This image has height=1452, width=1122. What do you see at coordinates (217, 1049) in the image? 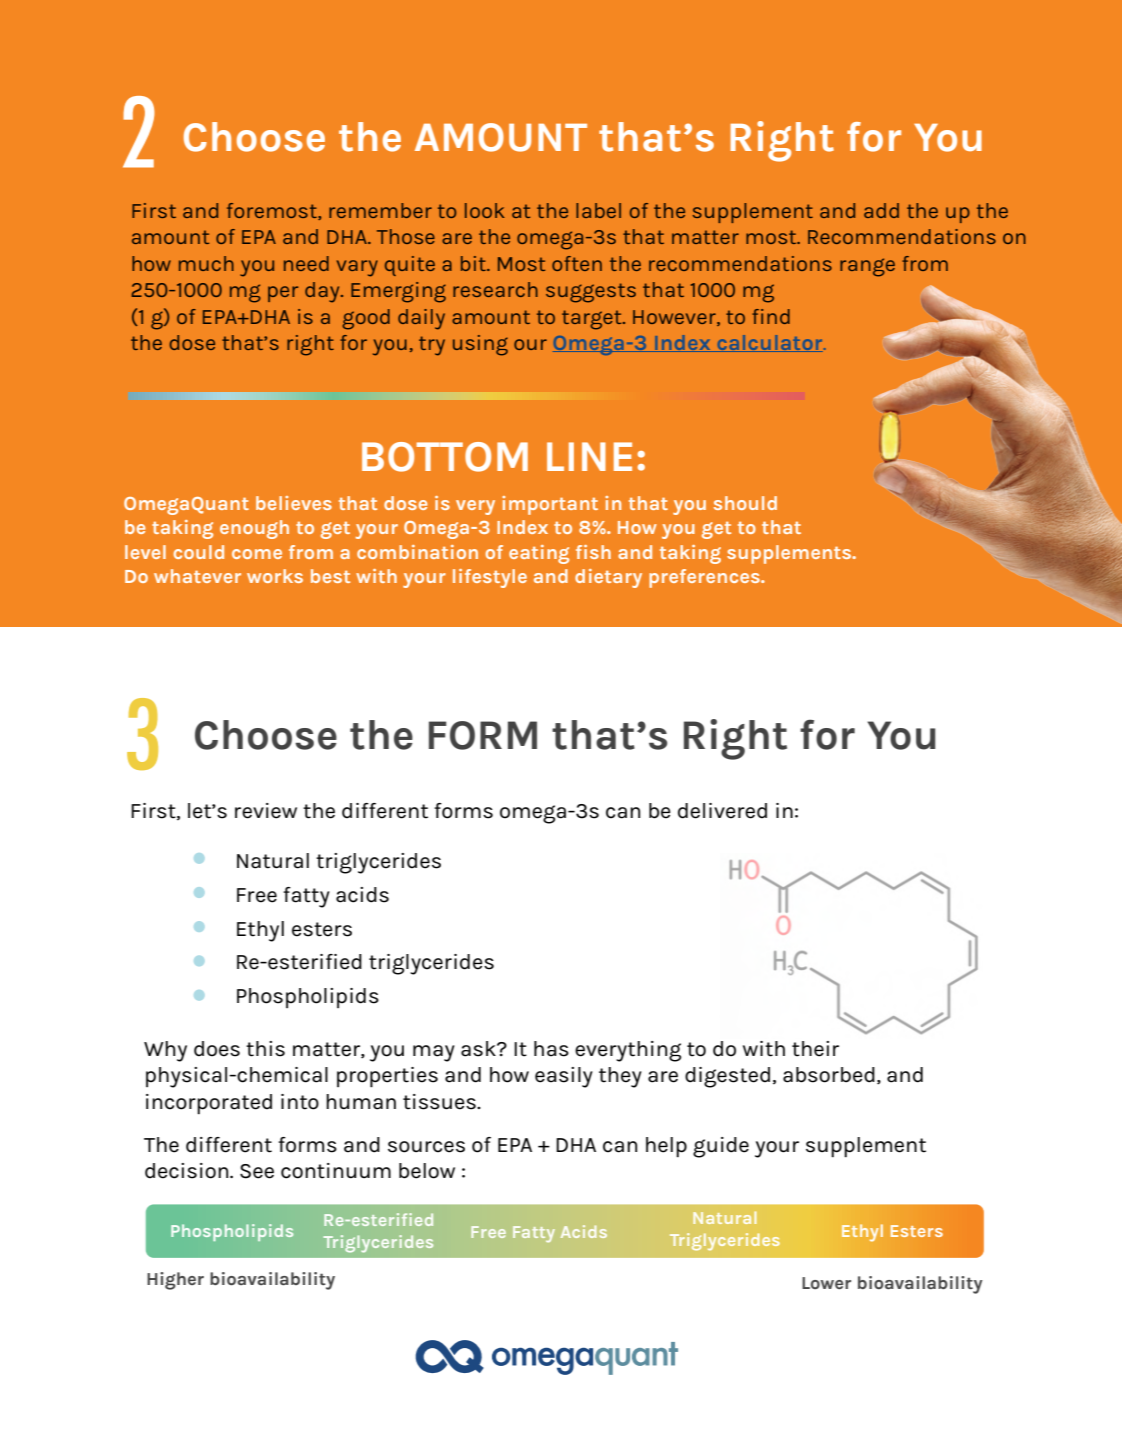
I see `does` at bounding box center [217, 1049].
